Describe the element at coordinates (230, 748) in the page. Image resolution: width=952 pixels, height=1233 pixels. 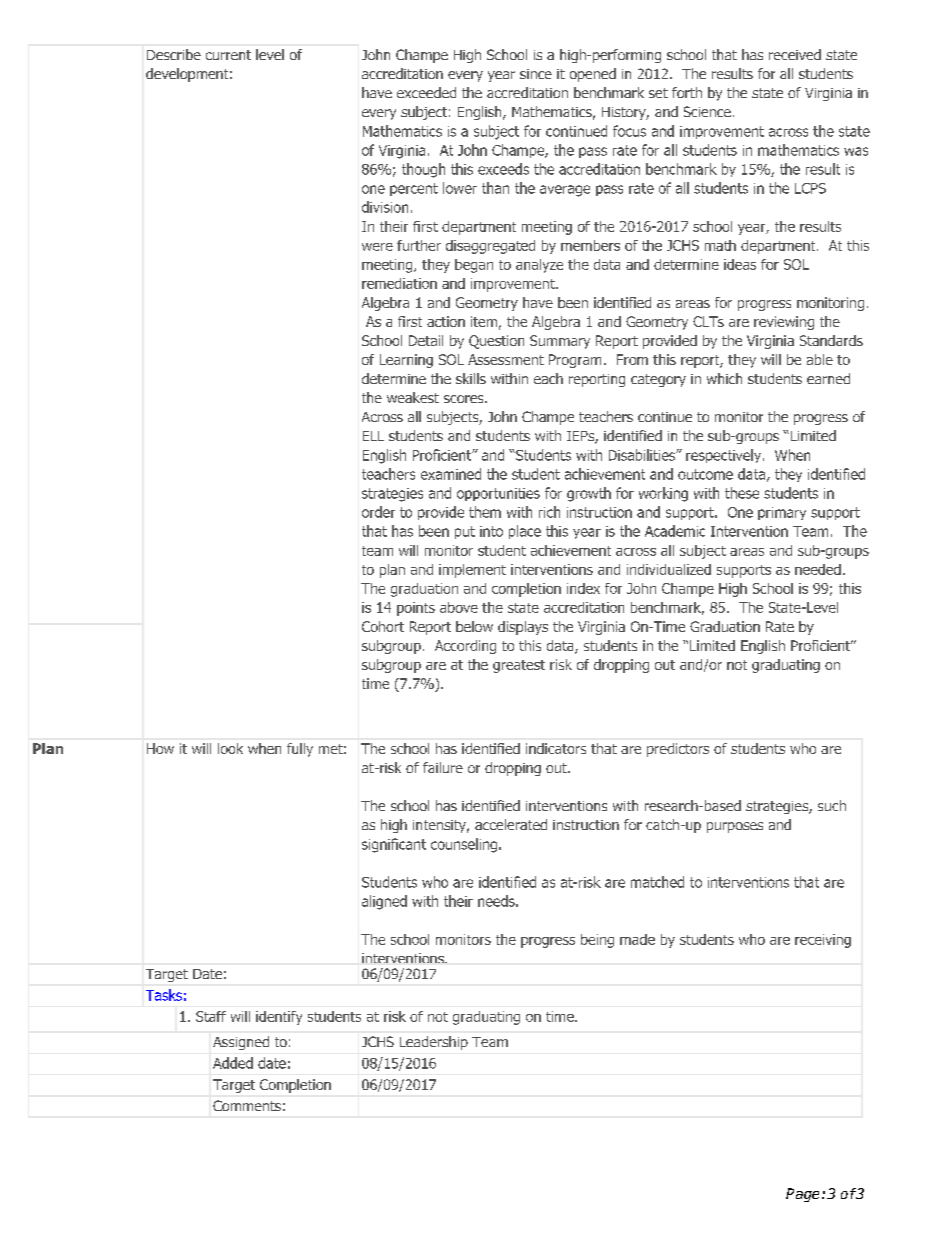
I see `look` at that location.
